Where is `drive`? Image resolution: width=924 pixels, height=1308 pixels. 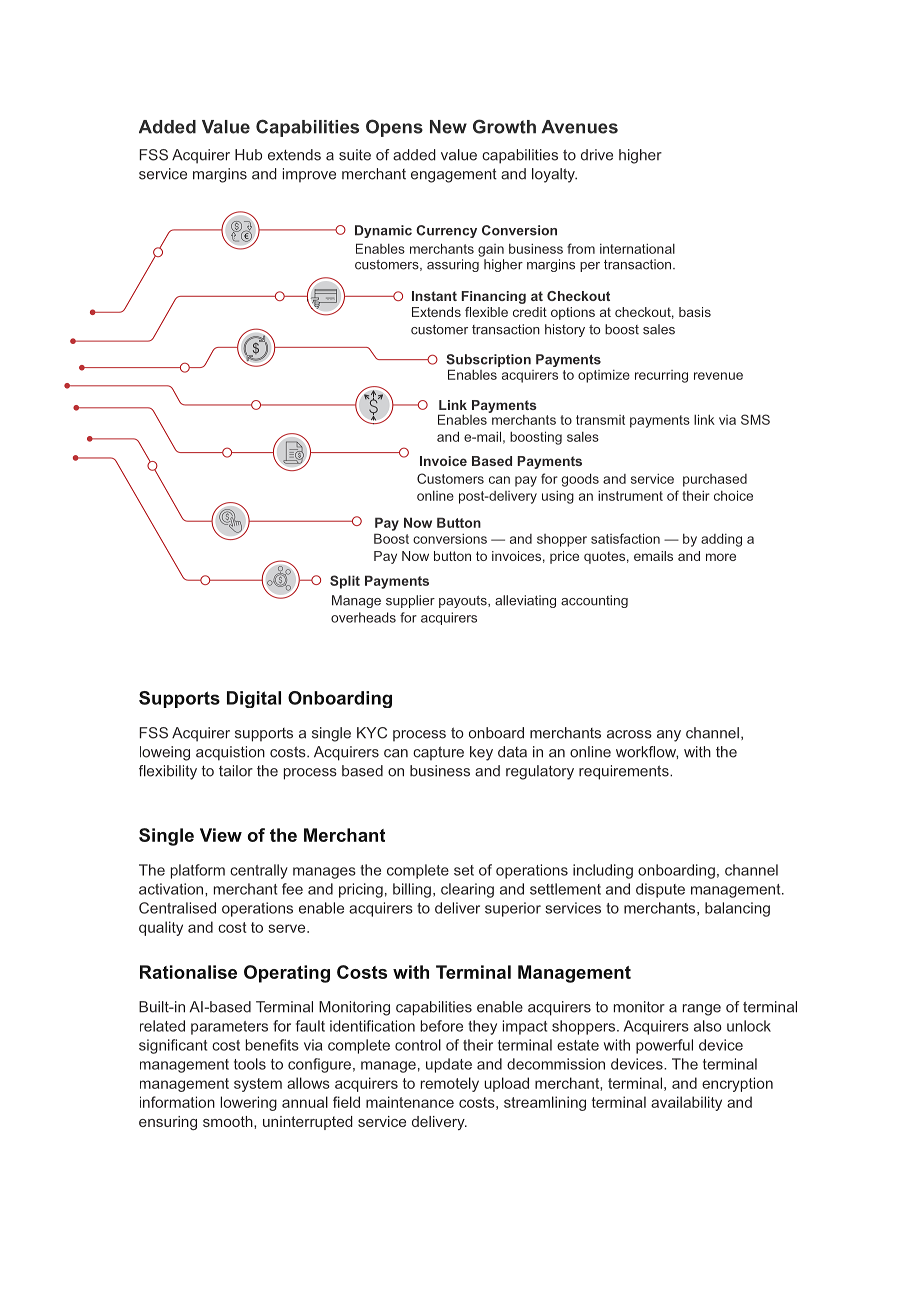 drive is located at coordinates (597, 155).
